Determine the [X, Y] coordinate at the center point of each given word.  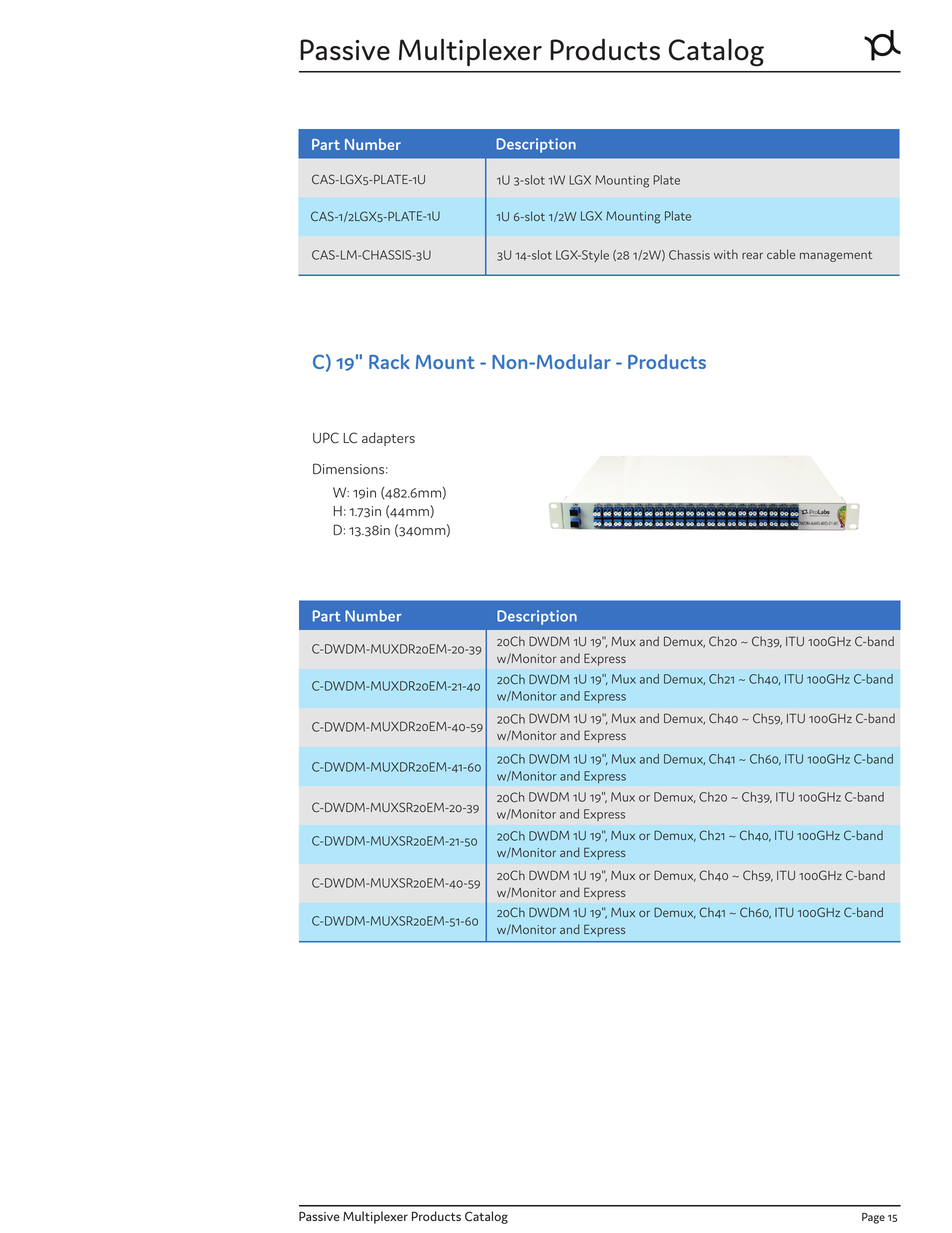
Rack [389, 361]
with [726, 254]
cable [781, 254]
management [836, 256]
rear [752, 255]
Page [873, 1218]
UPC [326, 438]
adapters [388, 439]
